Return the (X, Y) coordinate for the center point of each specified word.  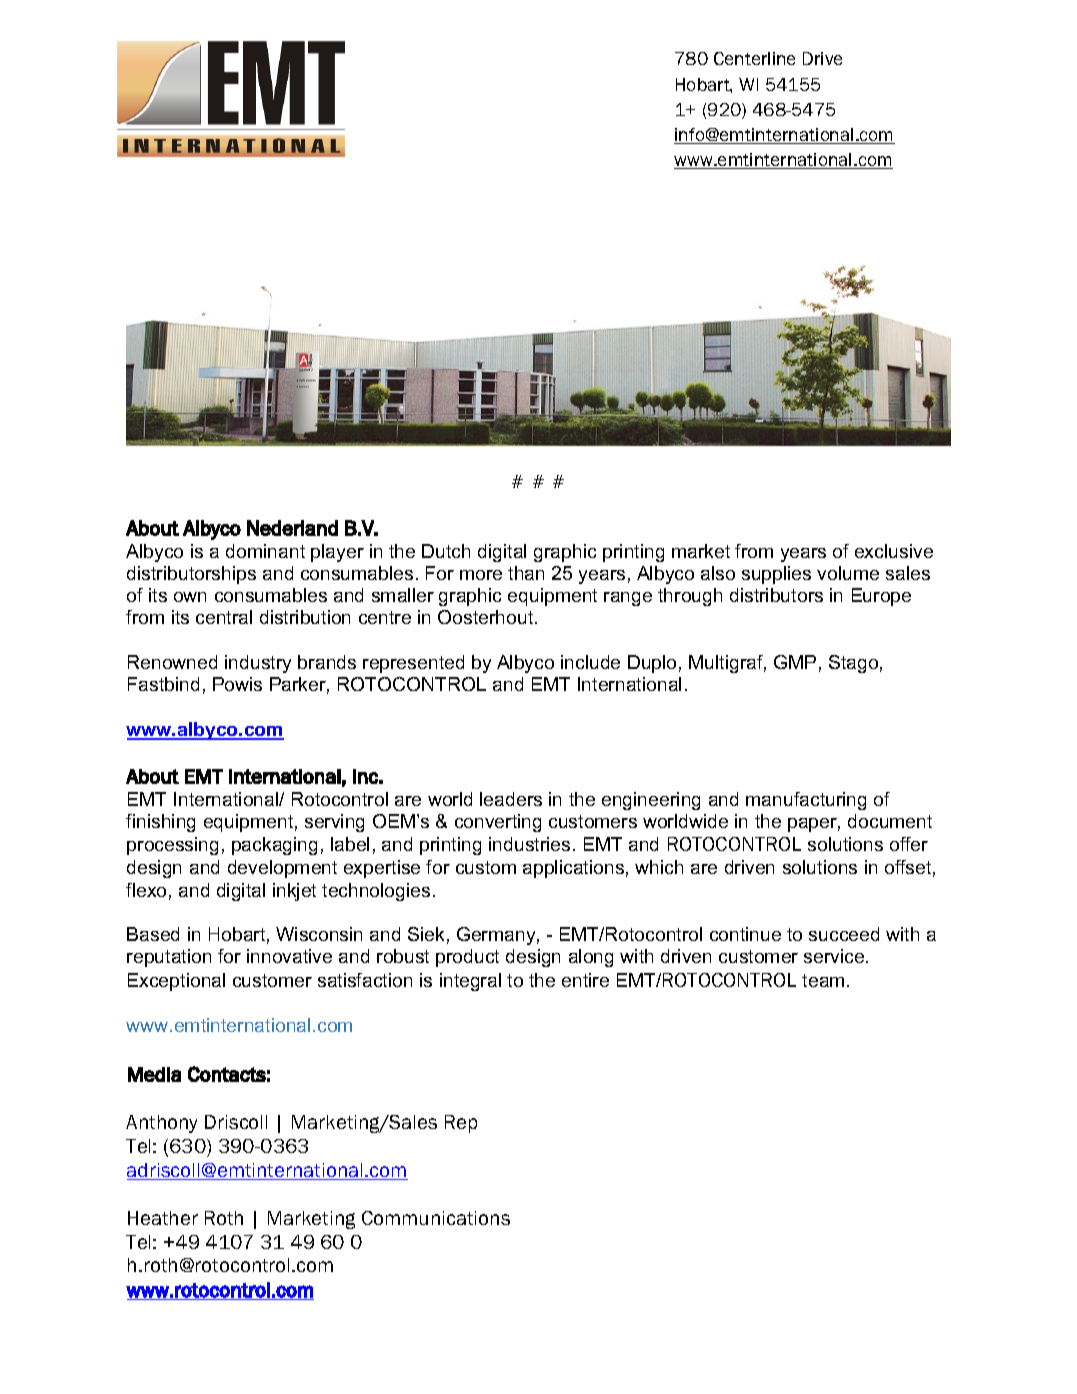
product (467, 958)
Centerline (754, 58)
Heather (163, 1218)
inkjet (294, 892)
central (224, 617)
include (590, 662)
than (526, 573)
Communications (436, 1218)
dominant (265, 551)
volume (848, 573)
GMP (795, 662)
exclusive (894, 551)
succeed (844, 934)
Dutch (446, 551)
